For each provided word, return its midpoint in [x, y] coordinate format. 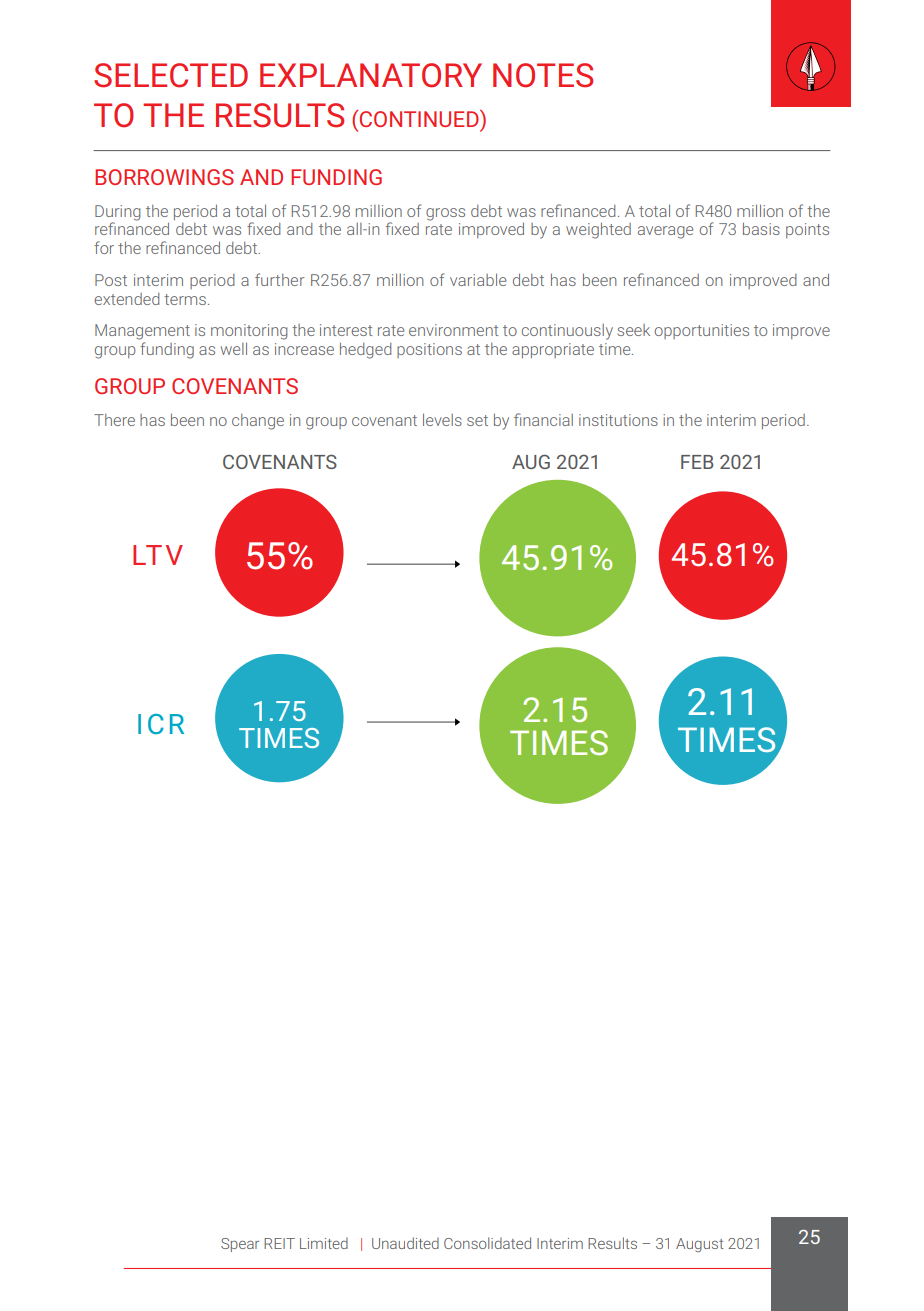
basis [761, 228]
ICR [161, 724]
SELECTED [171, 75]
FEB [697, 462]
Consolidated [487, 1243]
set [477, 420]
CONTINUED [420, 118]
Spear [240, 1245]
